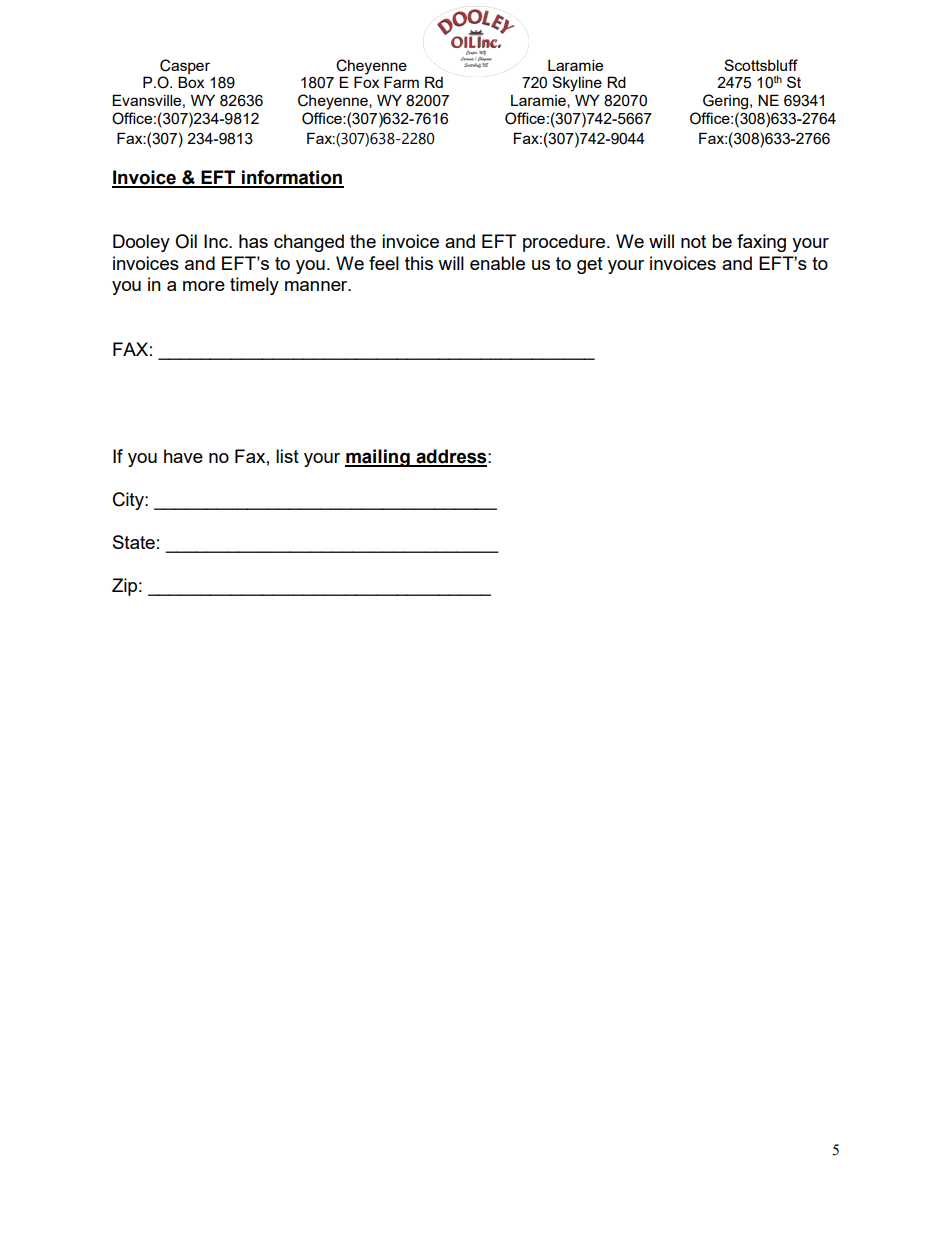 The height and width of the screenshot is (1233, 952). What do you see at coordinates (590, 265) in the screenshot?
I see `get` at bounding box center [590, 265].
